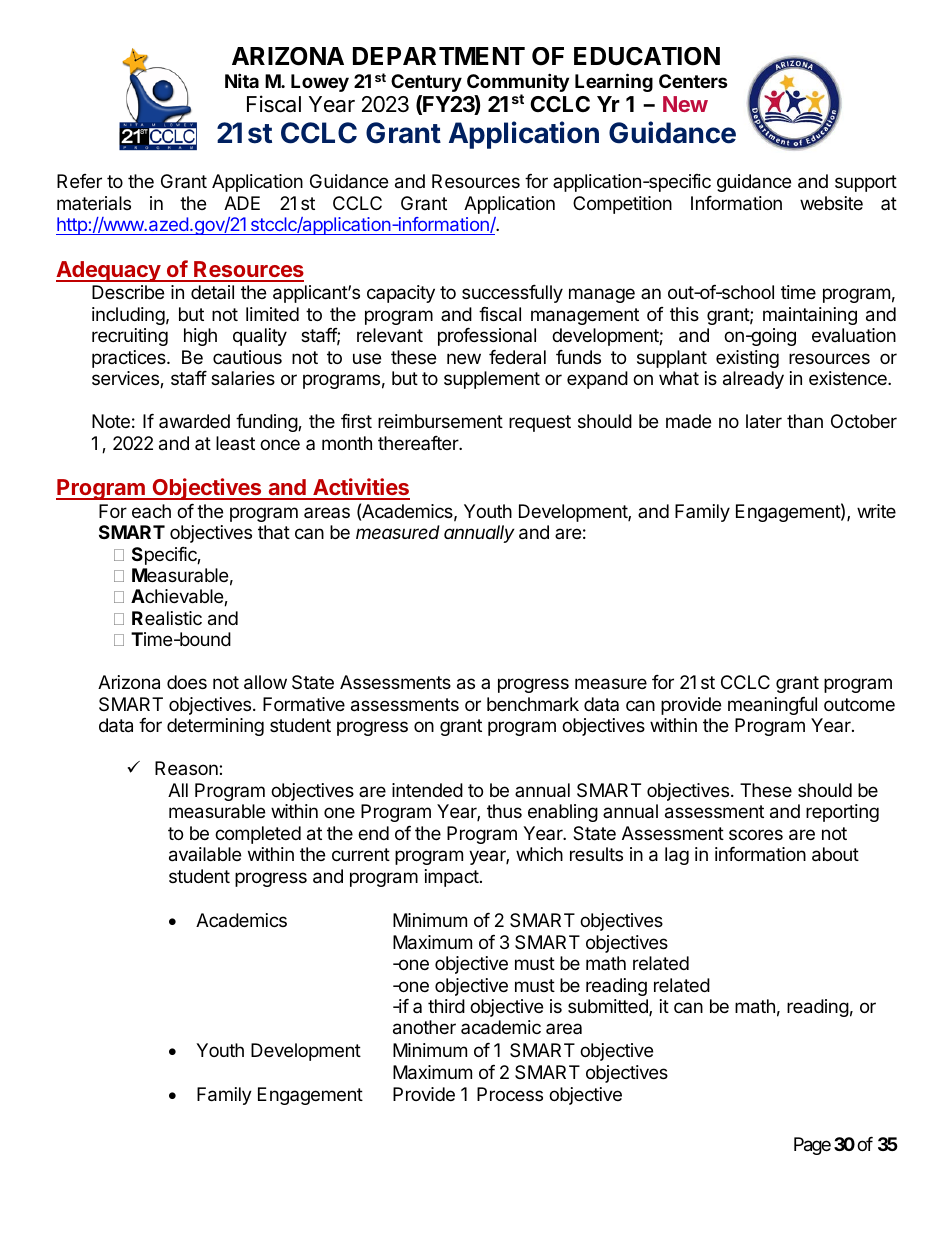 The width and height of the screenshot is (952, 1233). I want to click on Centers, so click(693, 81).
